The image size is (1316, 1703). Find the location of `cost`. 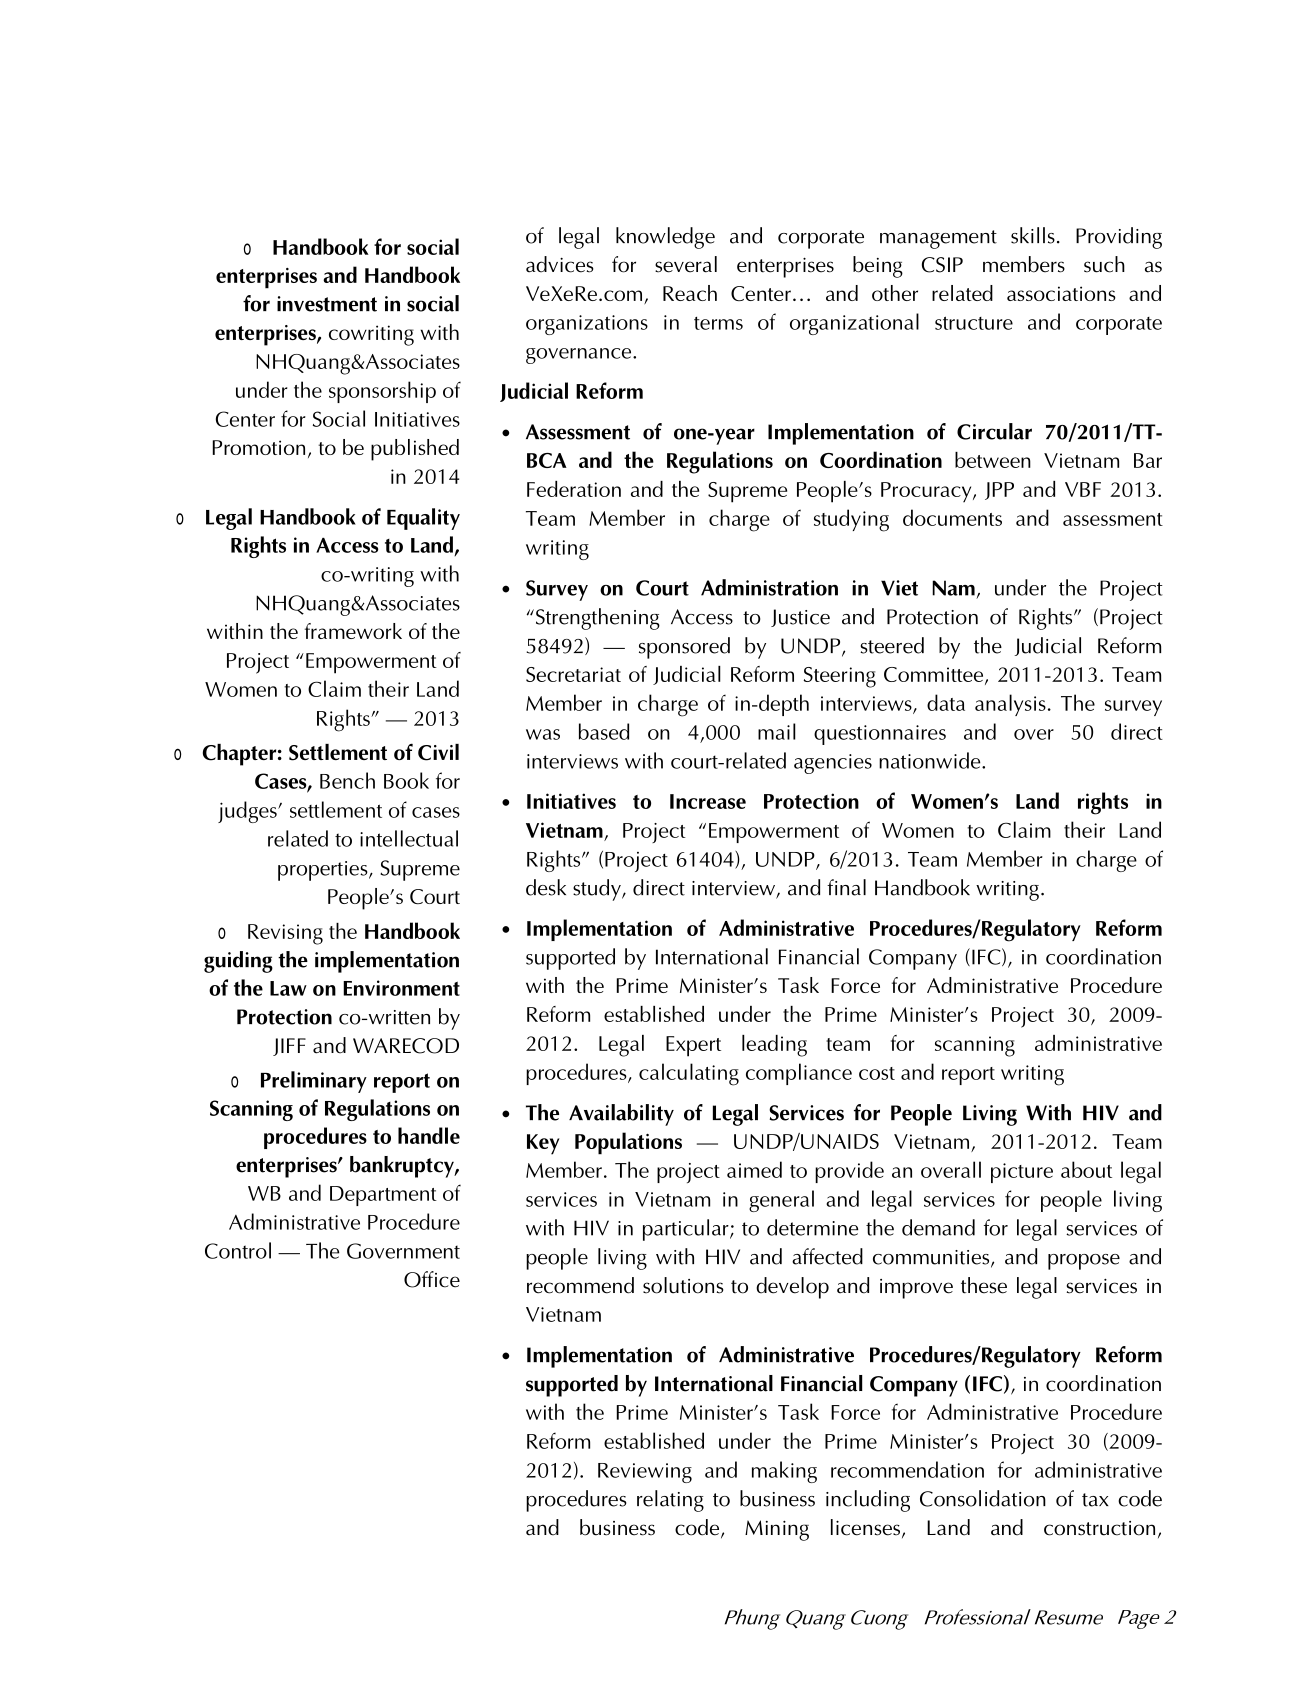

cost is located at coordinates (877, 1073).
